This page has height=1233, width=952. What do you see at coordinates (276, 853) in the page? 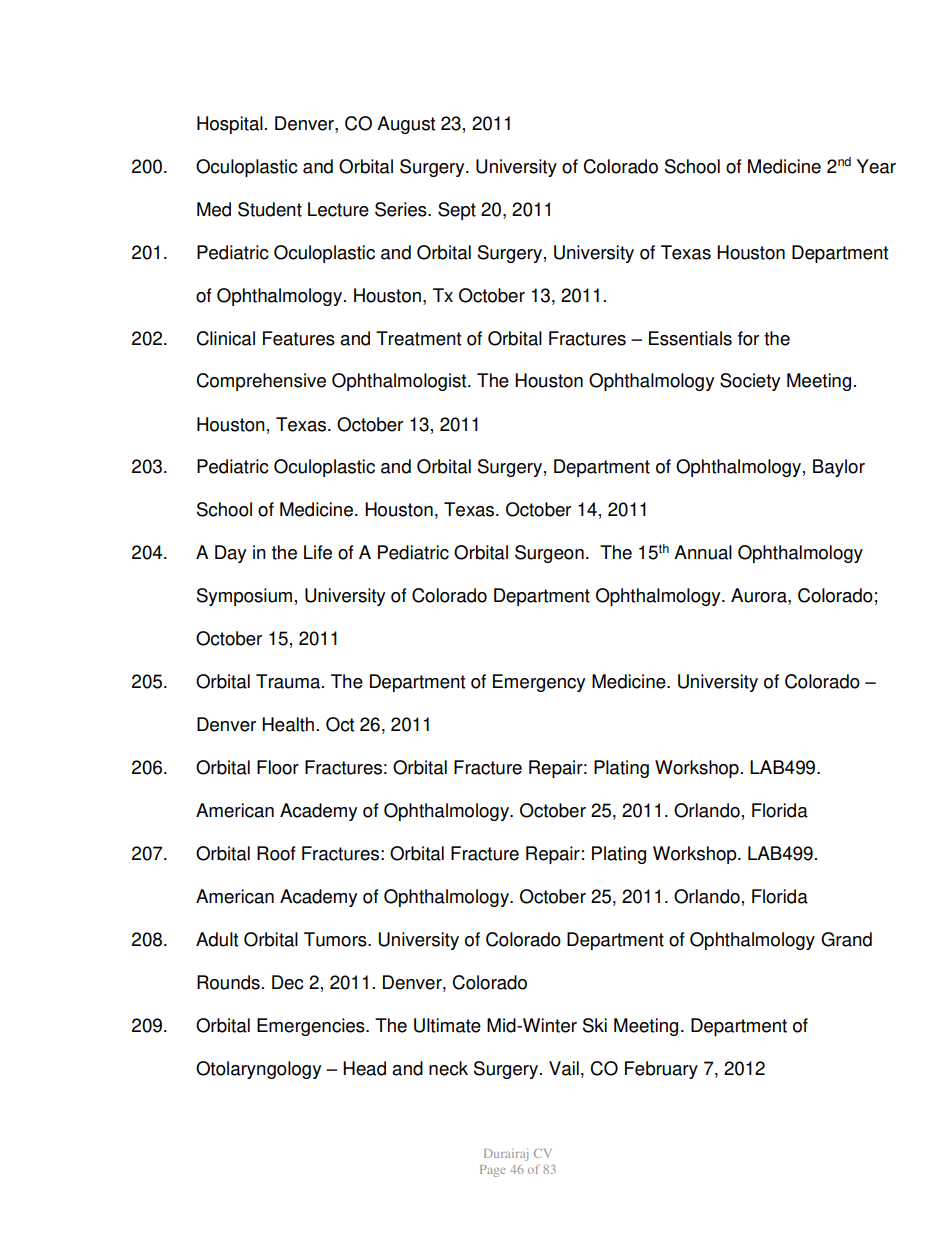
I see `Roof` at bounding box center [276, 853].
